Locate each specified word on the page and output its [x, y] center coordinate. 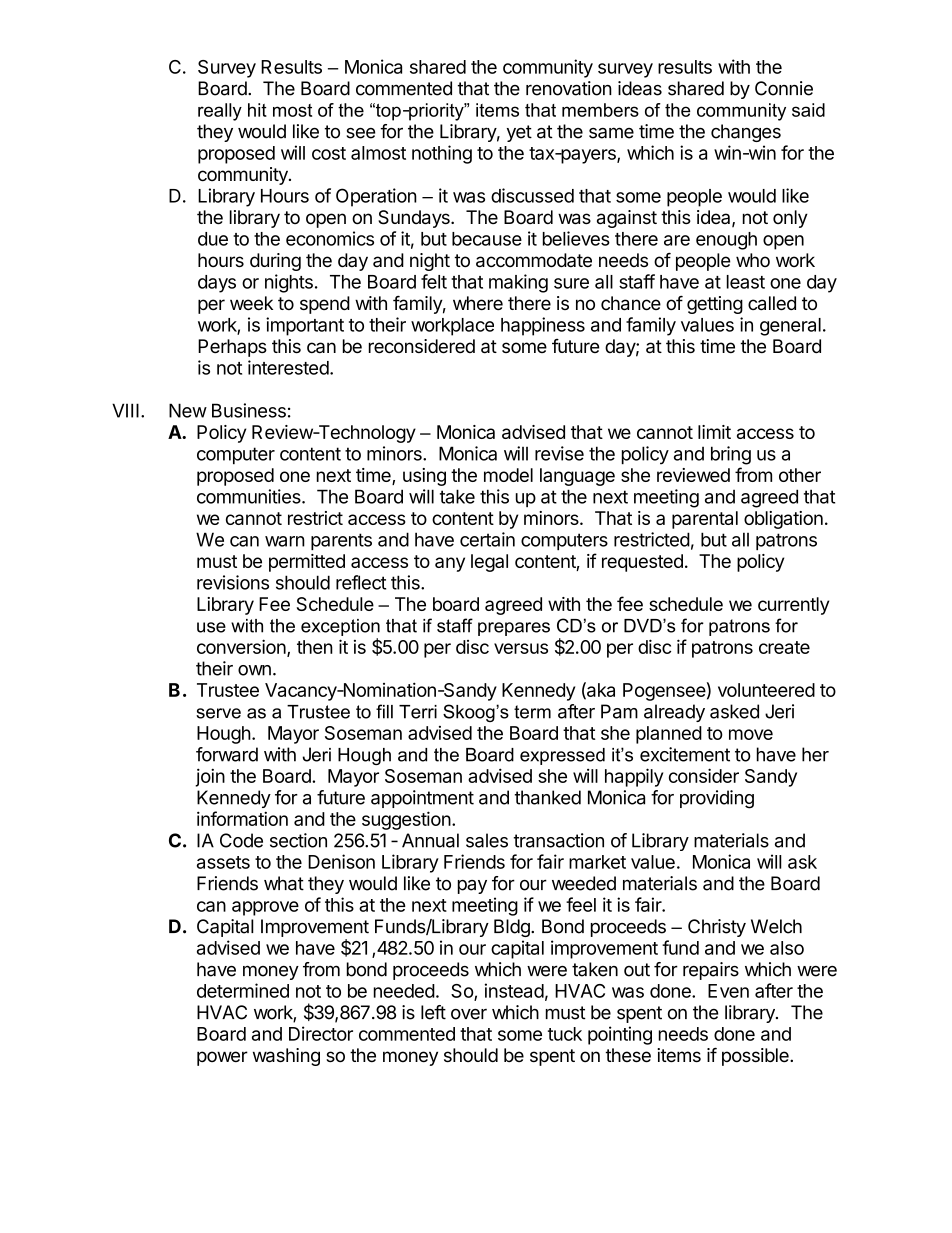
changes [746, 133]
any [450, 564]
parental [705, 520]
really [220, 112]
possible [756, 1057]
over [469, 1014]
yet [519, 133]
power [222, 1058]
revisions [233, 582]
